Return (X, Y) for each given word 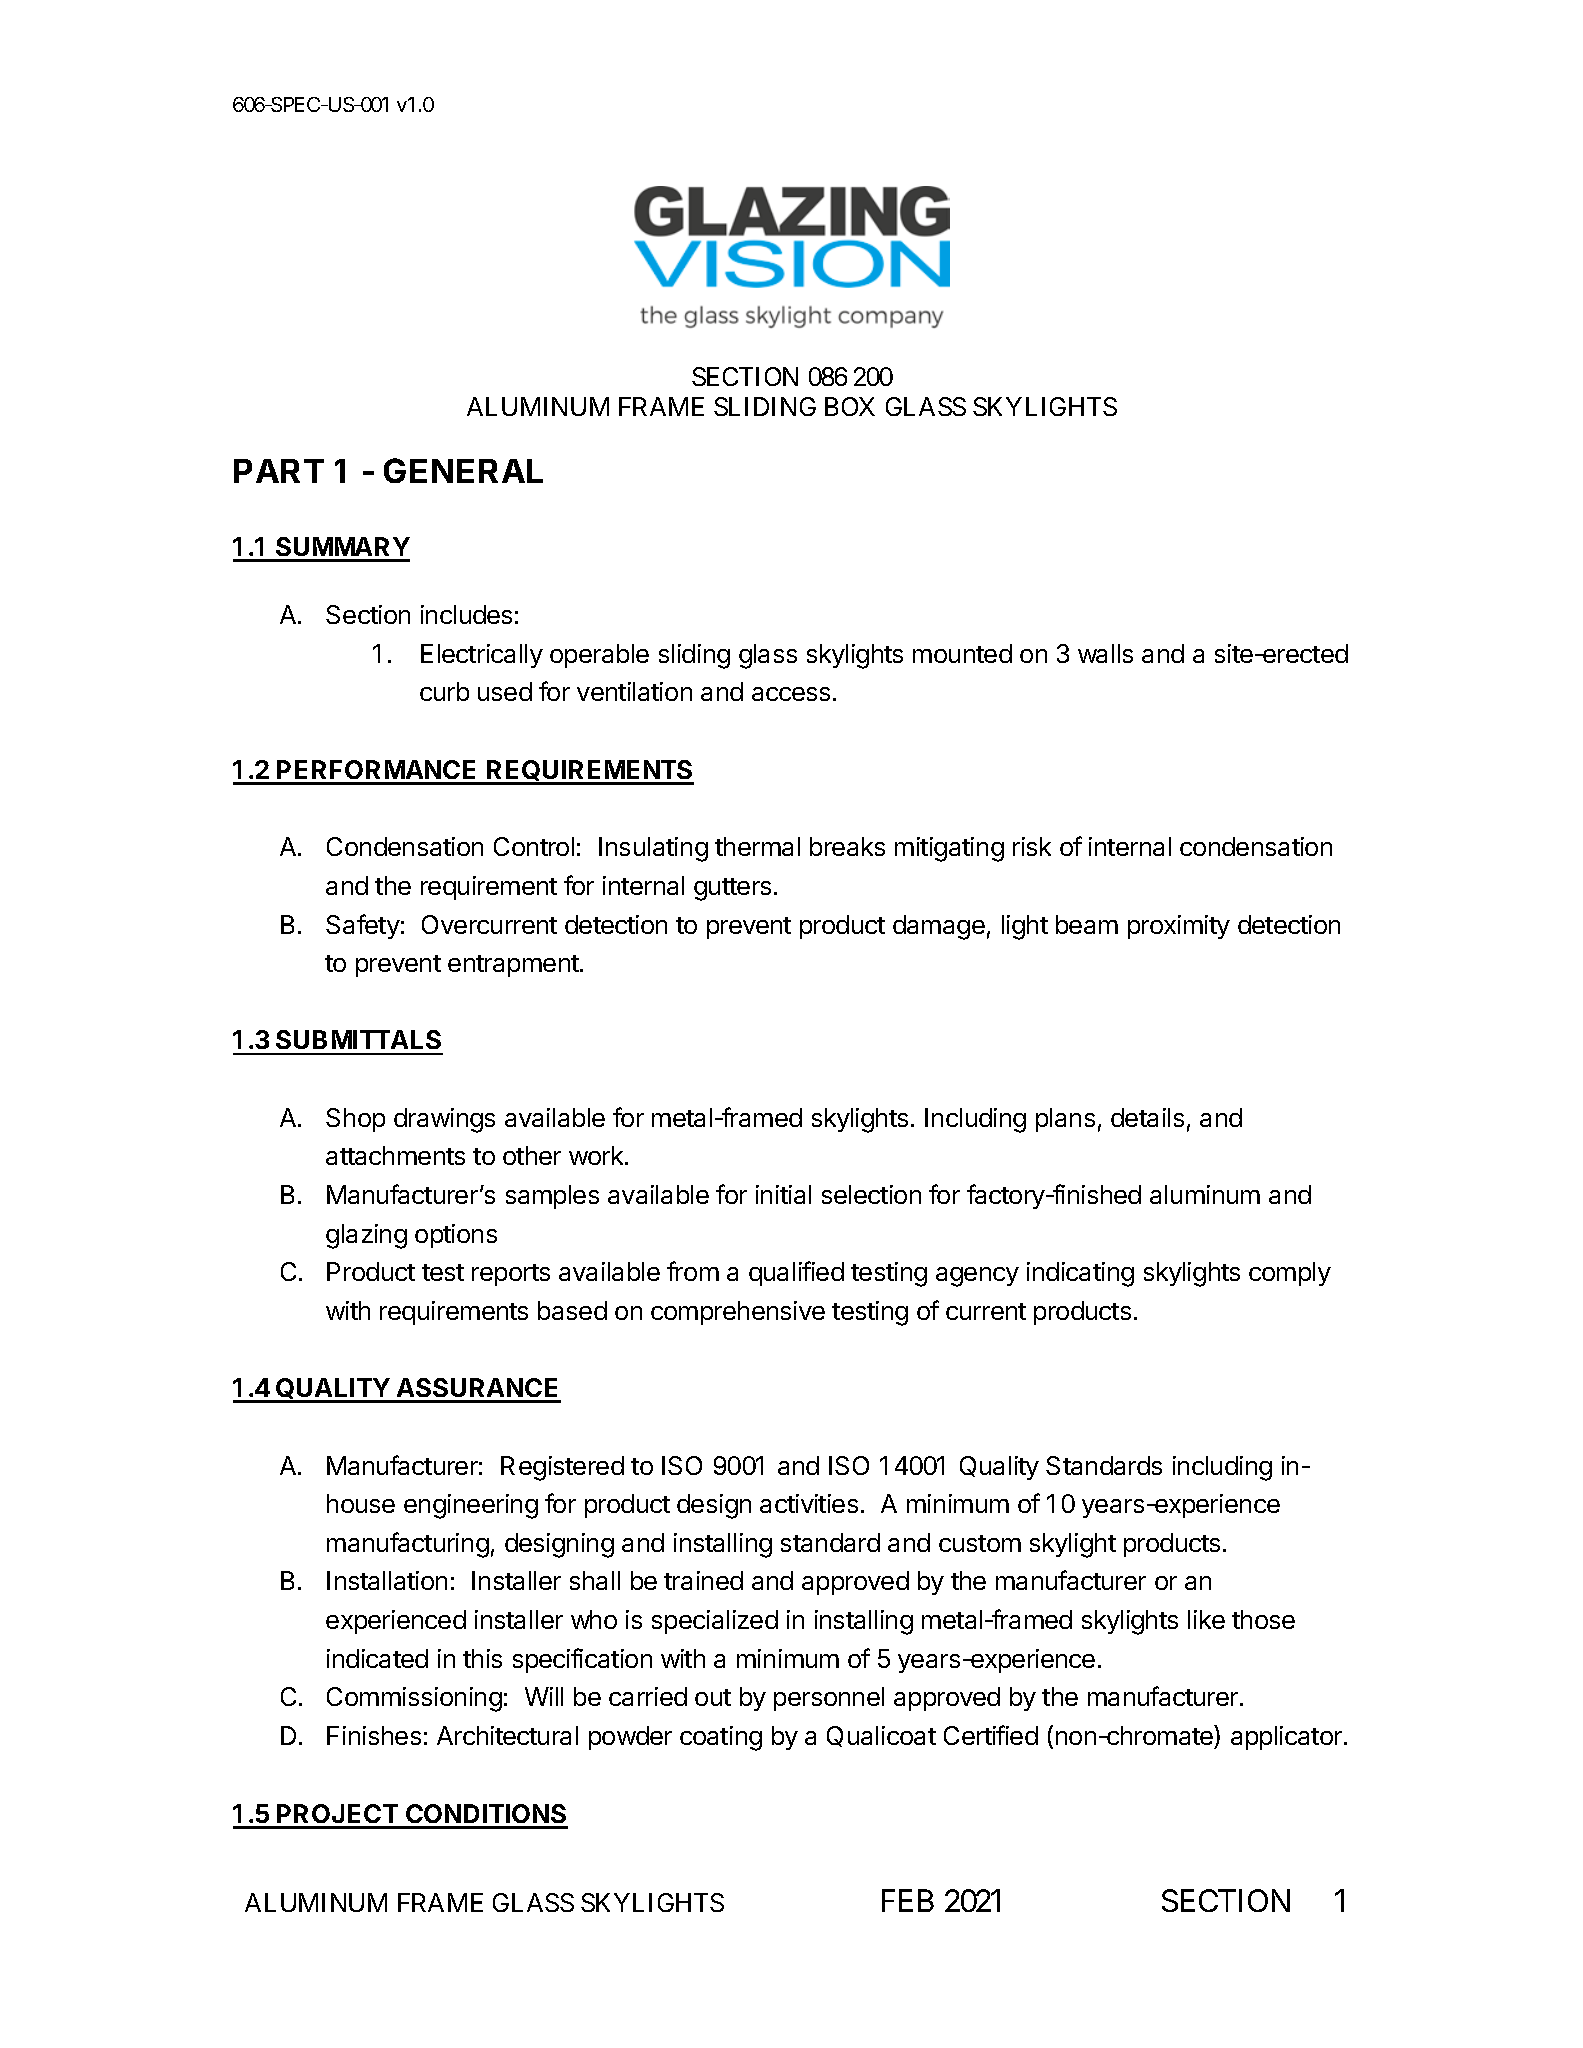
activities (809, 1503)
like (1206, 1619)
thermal (757, 846)
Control (534, 846)
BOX (850, 406)
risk (1032, 846)
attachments (395, 1155)
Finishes (374, 1735)
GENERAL (463, 470)
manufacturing (408, 1545)
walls (1105, 653)
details (1147, 1117)
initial (783, 1194)
